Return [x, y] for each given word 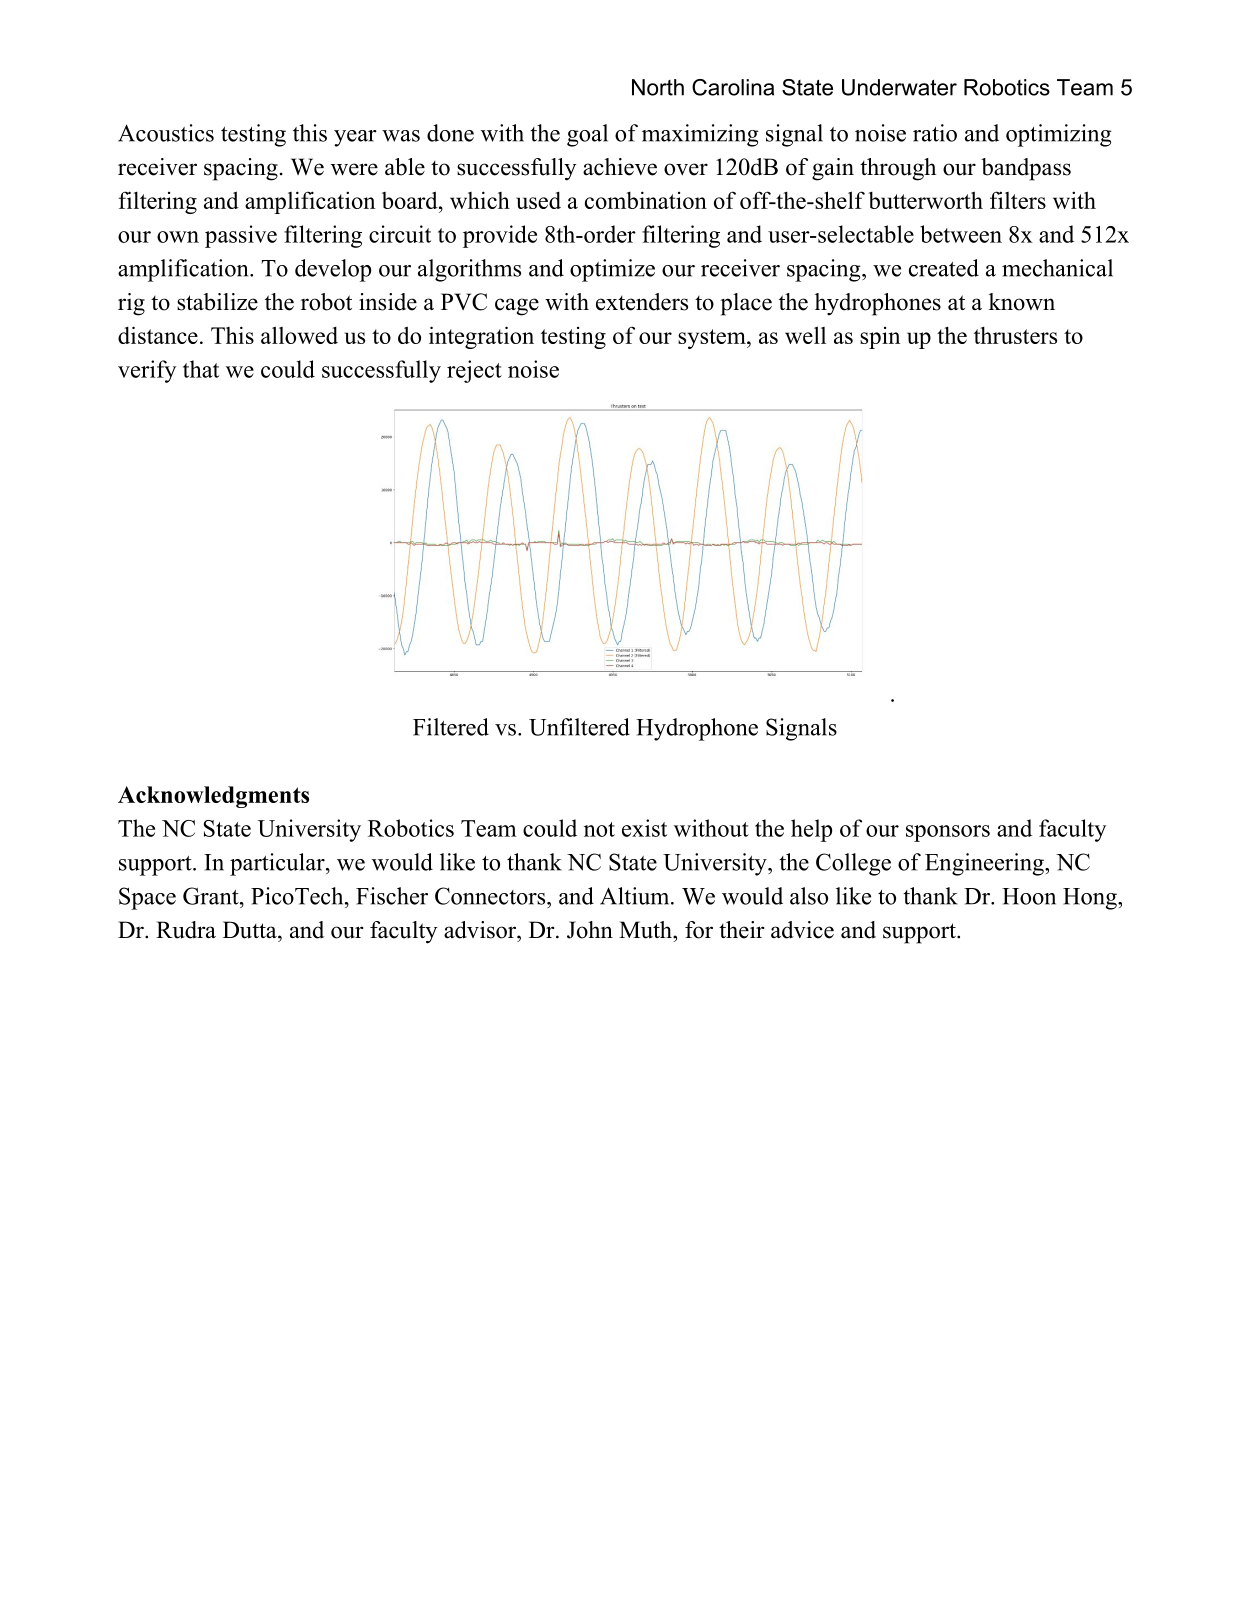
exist [644, 828]
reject [474, 371]
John [590, 930]
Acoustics [166, 133]
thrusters [1015, 335]
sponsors [948, 833]
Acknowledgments [213, 797]
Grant [212, 896]
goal [587, 135]
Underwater [899, 87]
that [201, 369]
